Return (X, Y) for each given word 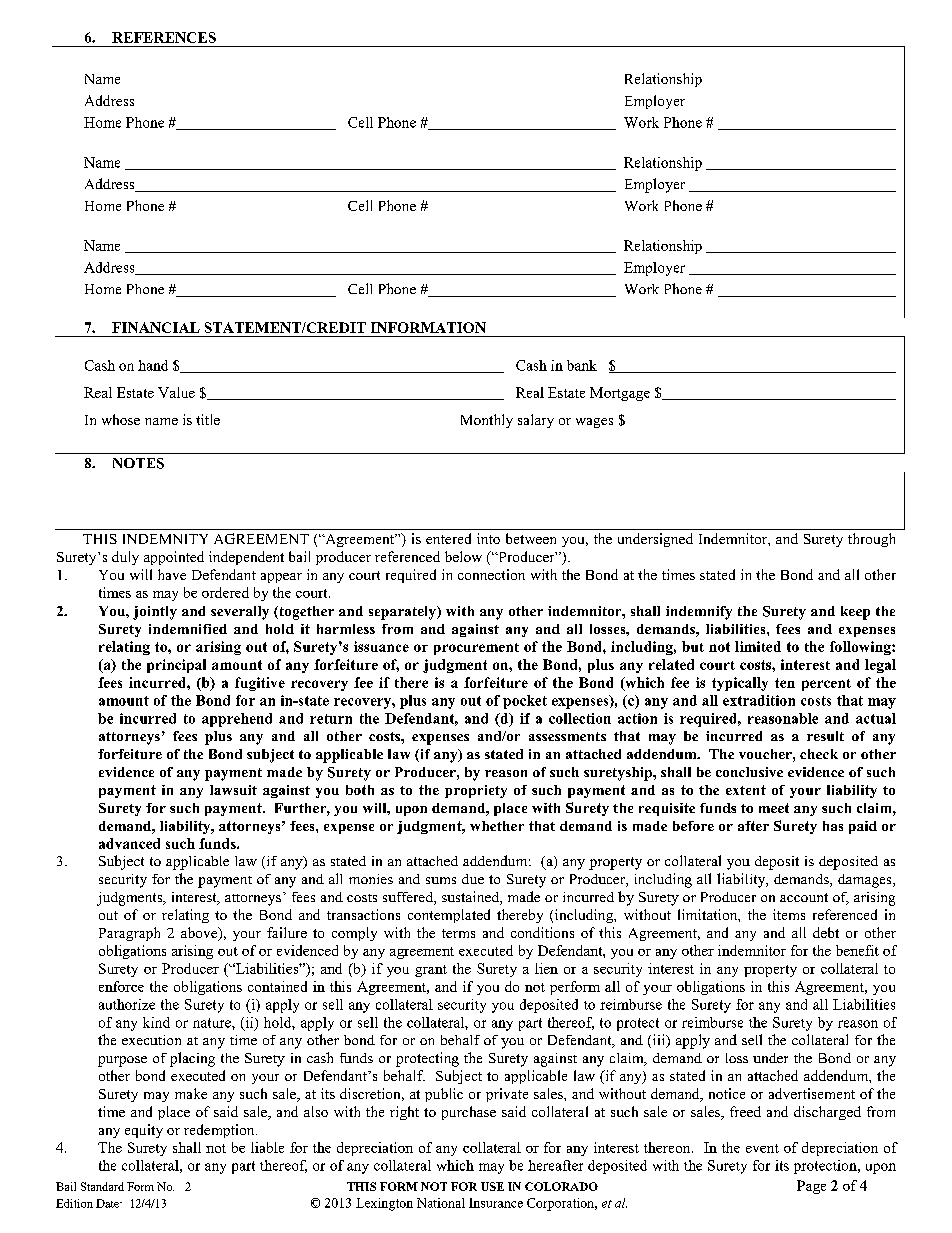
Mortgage (620, 394)
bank (582, 365)
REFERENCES (164, 37)
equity (144, 1131)
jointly (155, 613)
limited (758, 646)
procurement (476, 649)
